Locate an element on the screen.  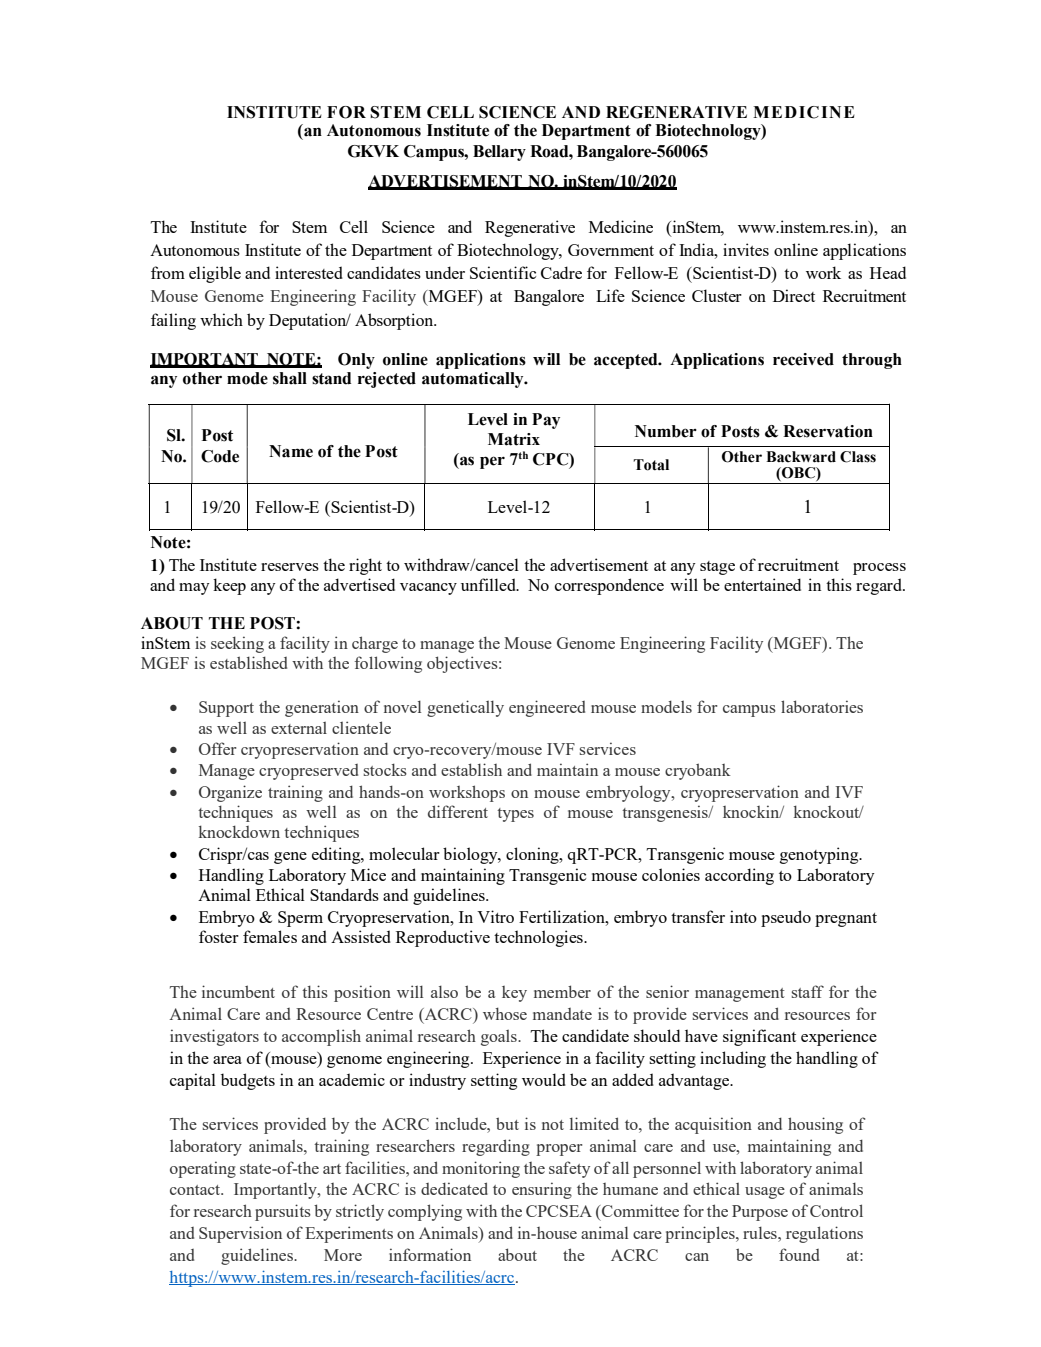
unfilled is located at coordinates (489, 584).
